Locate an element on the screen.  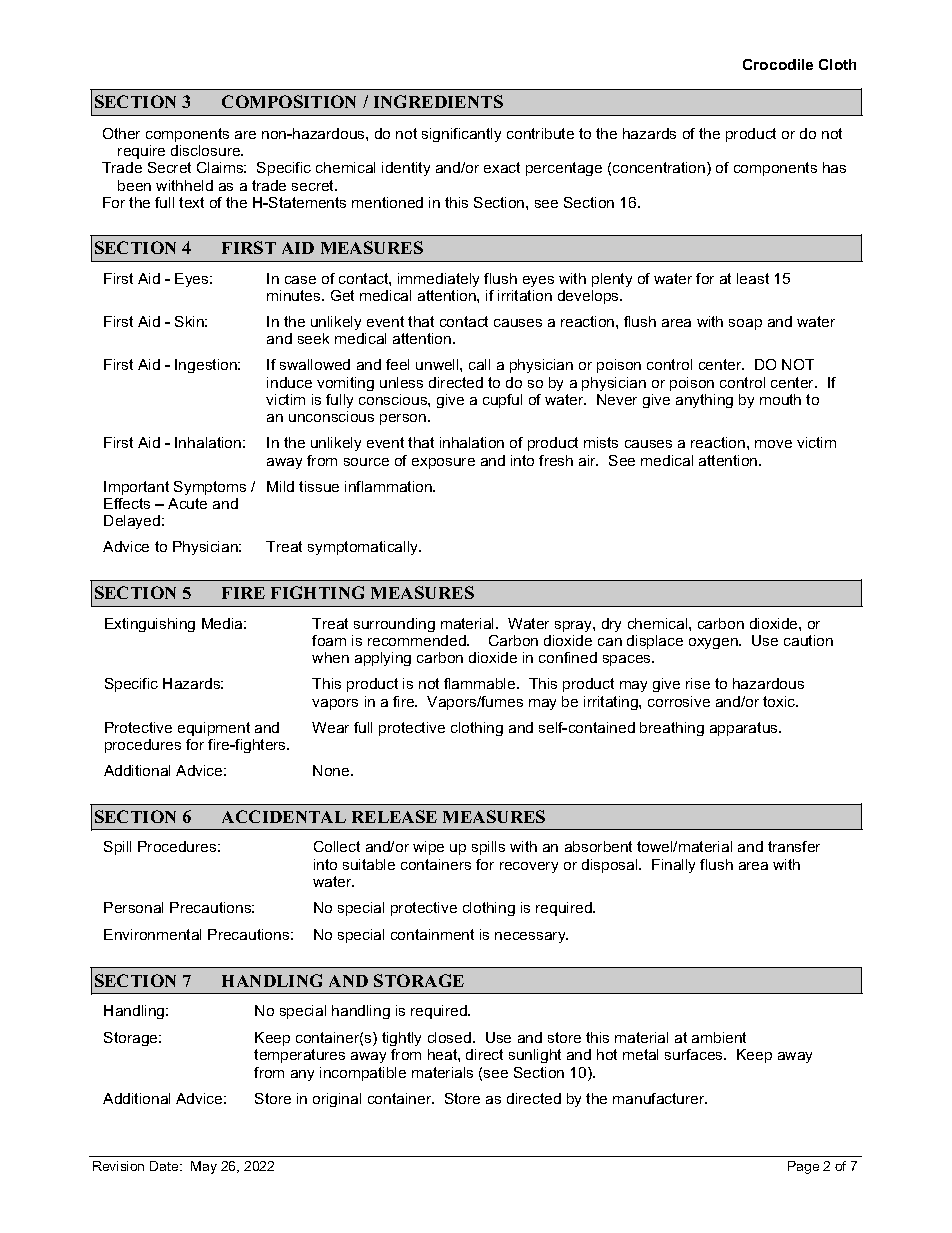
unwell is located at coordinates (438, 364).
